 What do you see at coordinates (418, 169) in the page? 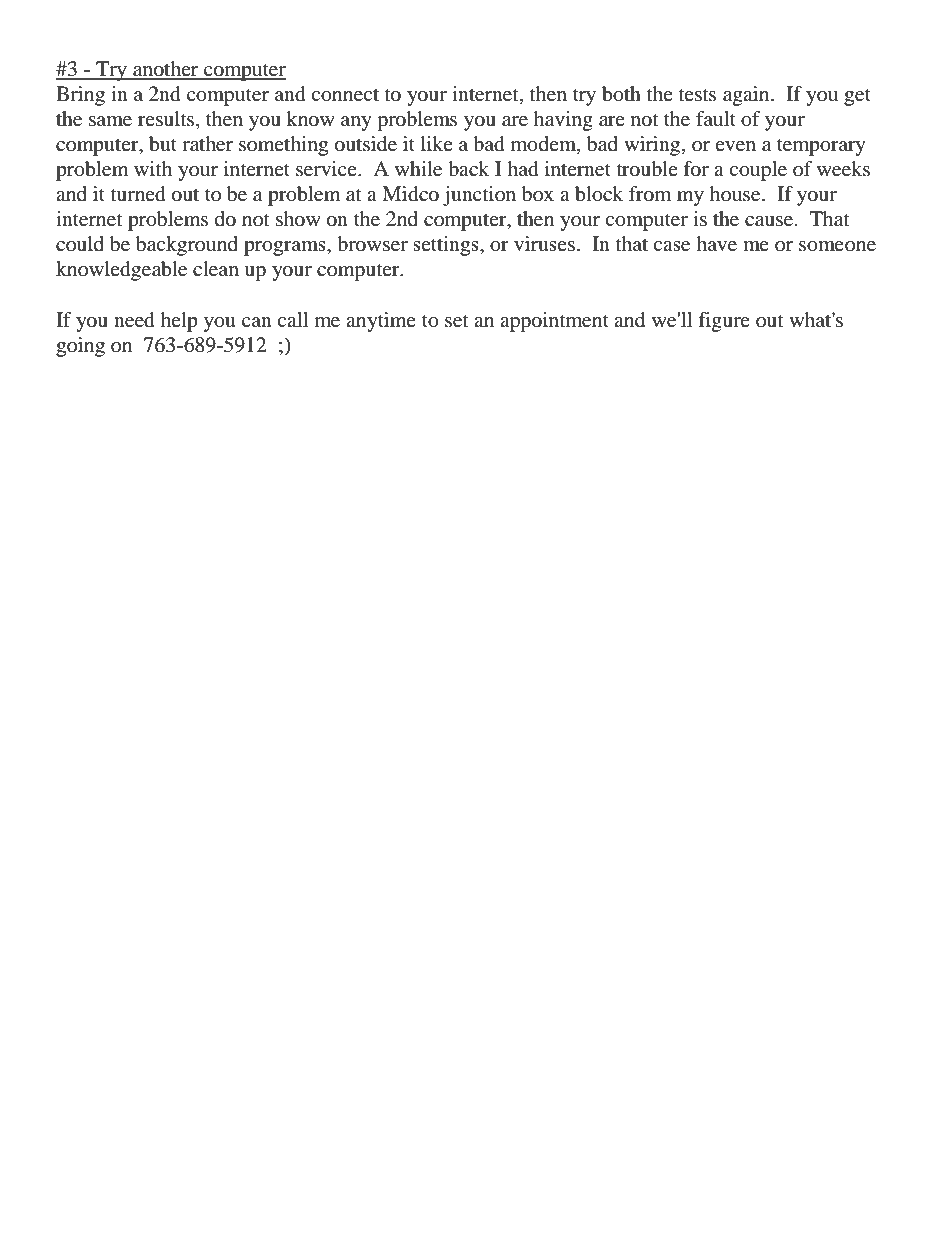
I see `while` at bounding box center [418, 169].
